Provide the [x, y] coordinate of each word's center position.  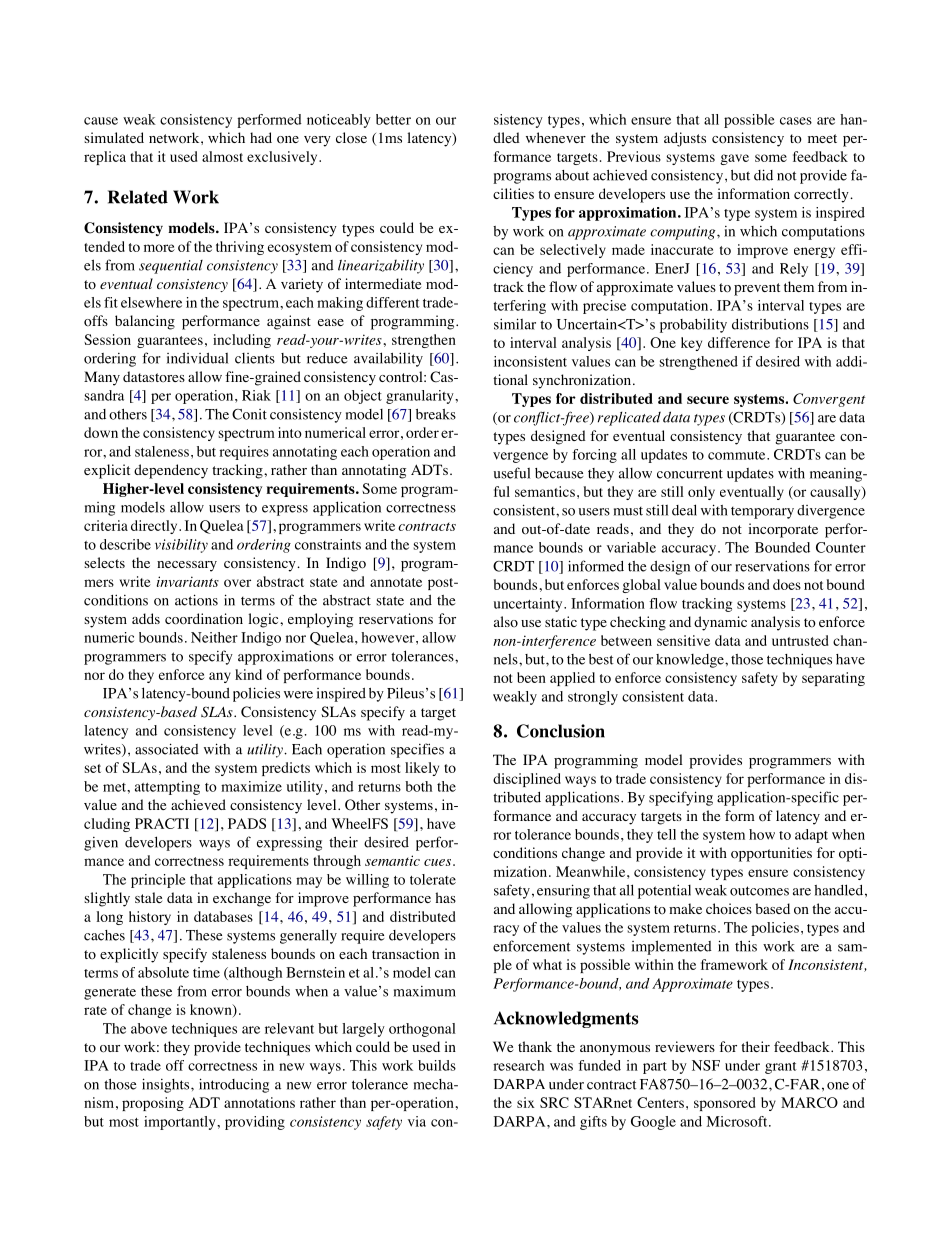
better [393, 119]
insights [167, 1085]
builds [437, 1065]
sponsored [724, 1104]
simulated [114, 137]
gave [734, 159]
